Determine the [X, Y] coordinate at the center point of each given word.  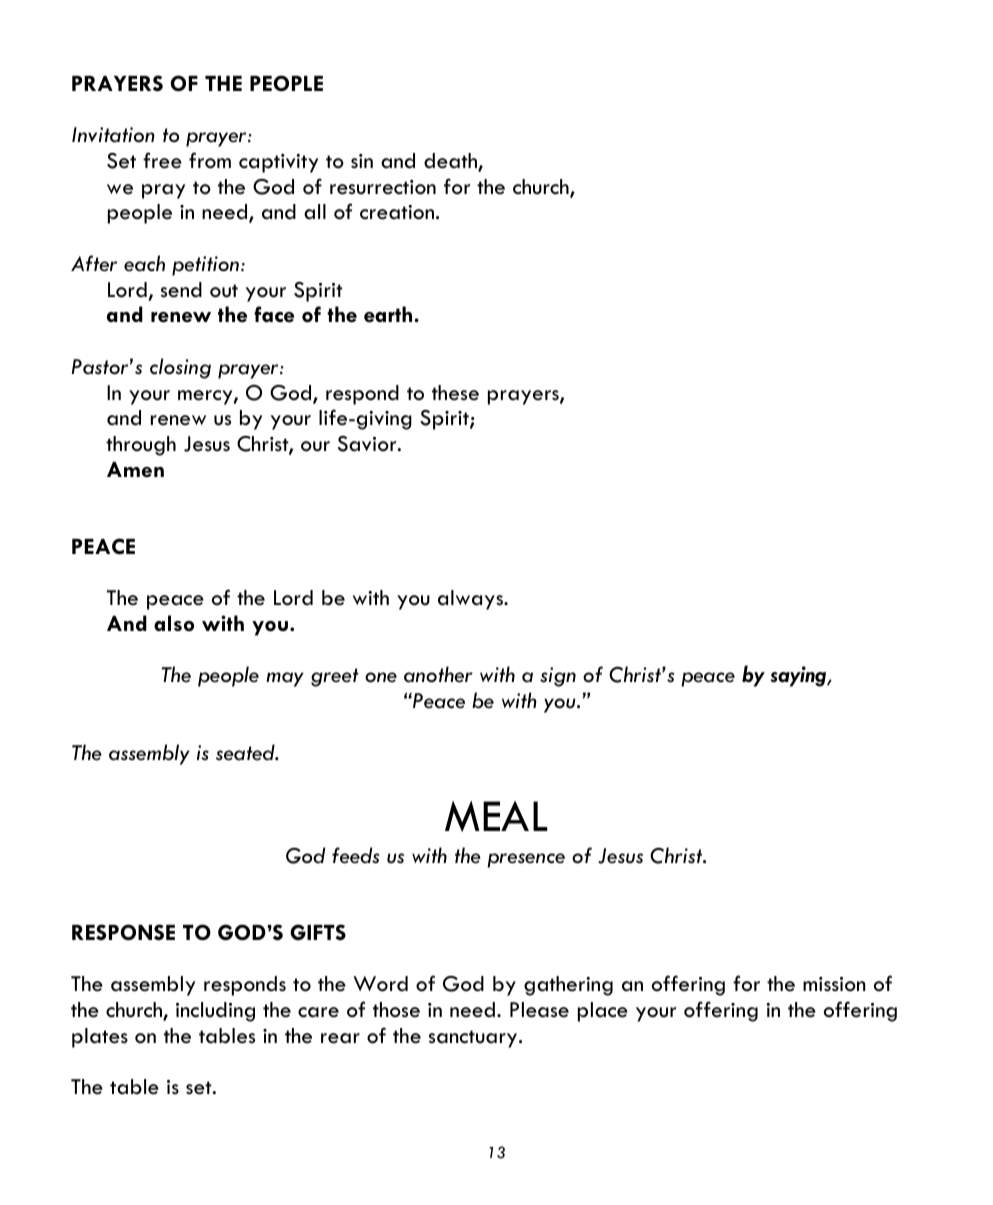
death [451, 162]
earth [389, 314]
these [455, 393]
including [215, 1012]
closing [180, 368]
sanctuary [474, 1039]
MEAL [496, 816]
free [162, 160]
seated [246, 752]
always [471, 600]
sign [558, 677]
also [174, 623]
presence [526, 860]
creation [397, 212]
